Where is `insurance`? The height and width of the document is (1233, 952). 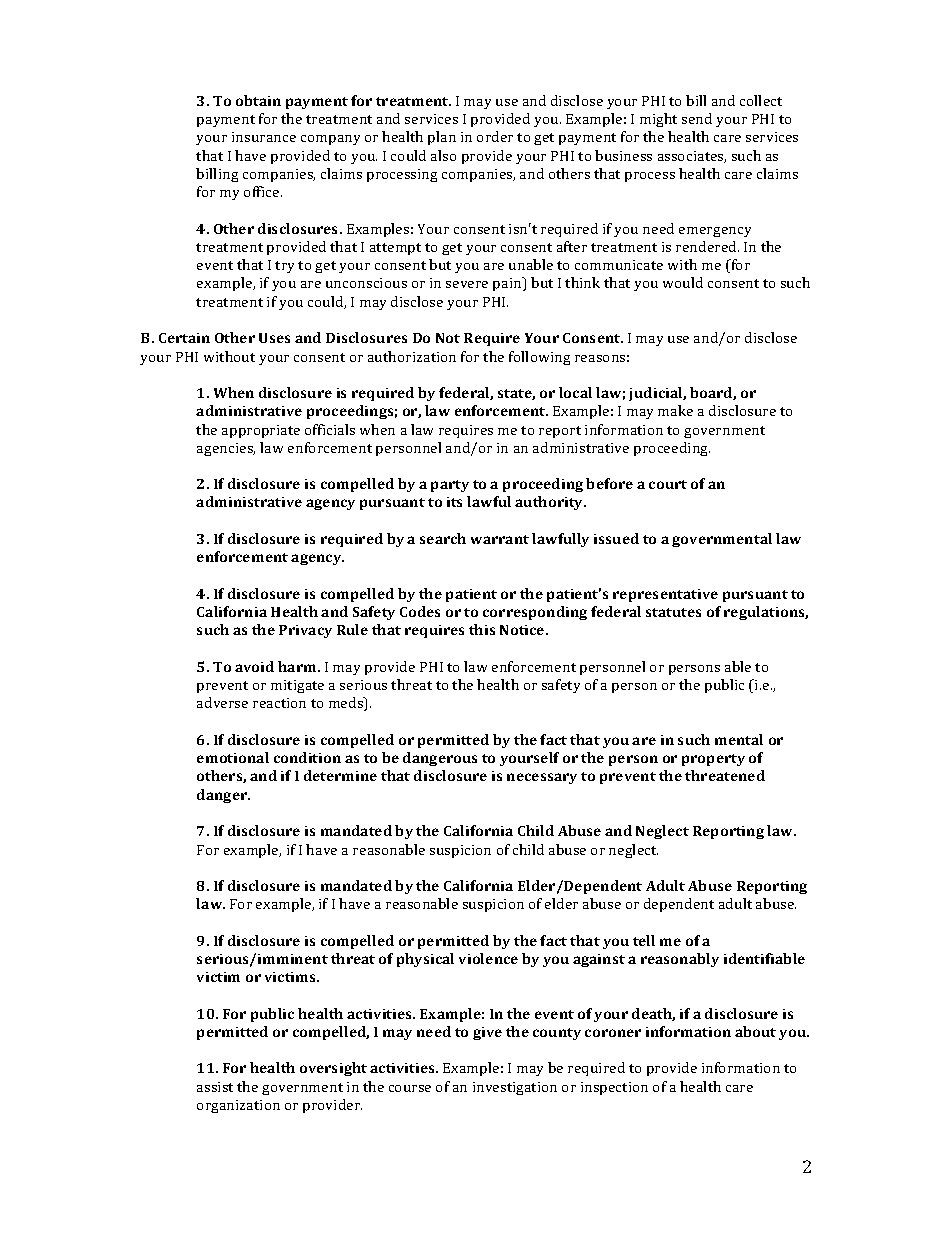
insurance is located at coordinates (264, 137).
